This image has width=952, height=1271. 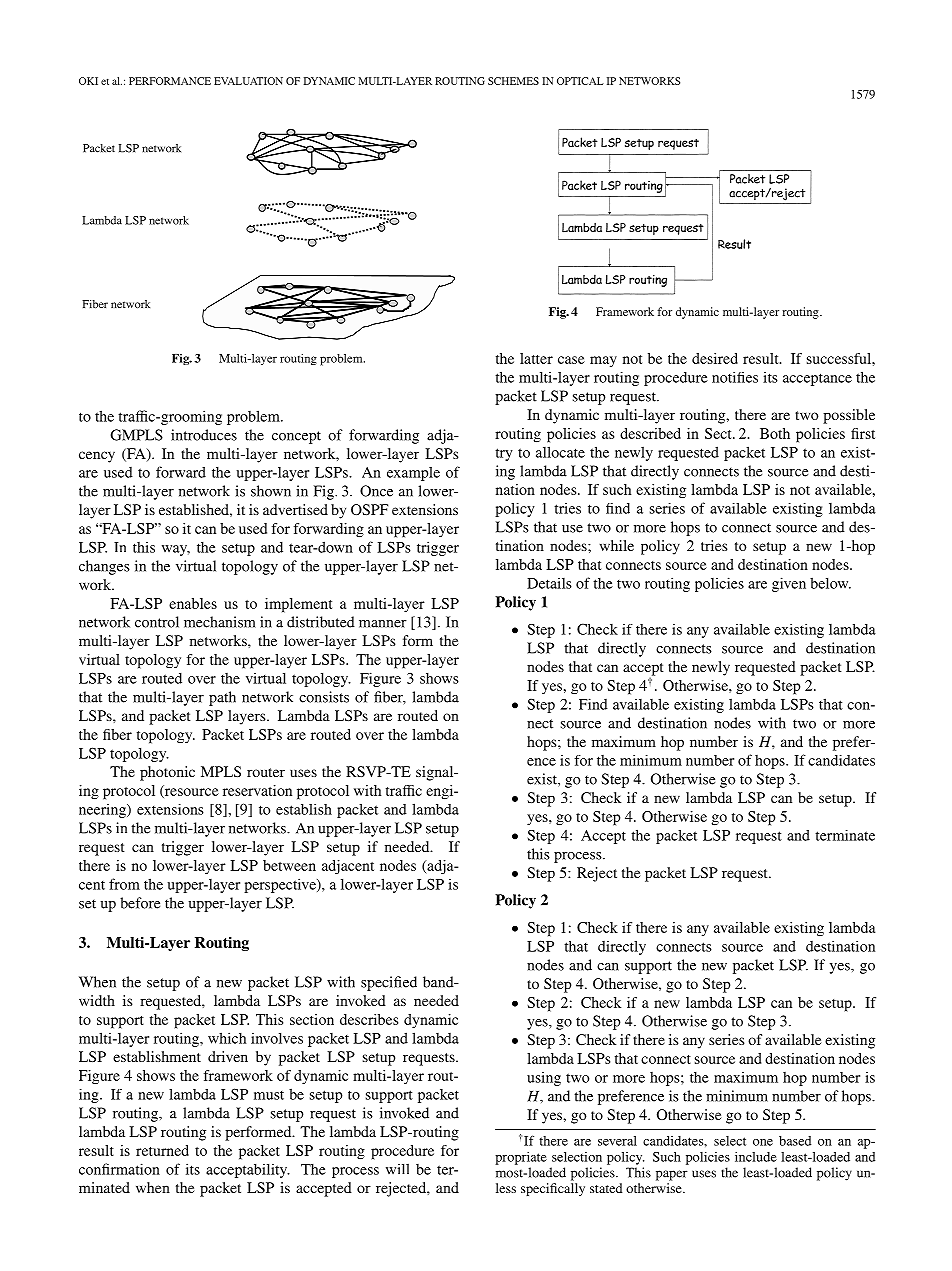 What do you see at coordinates (289, 865) in the image?
I see `between` at bounding box center [289, 865].
